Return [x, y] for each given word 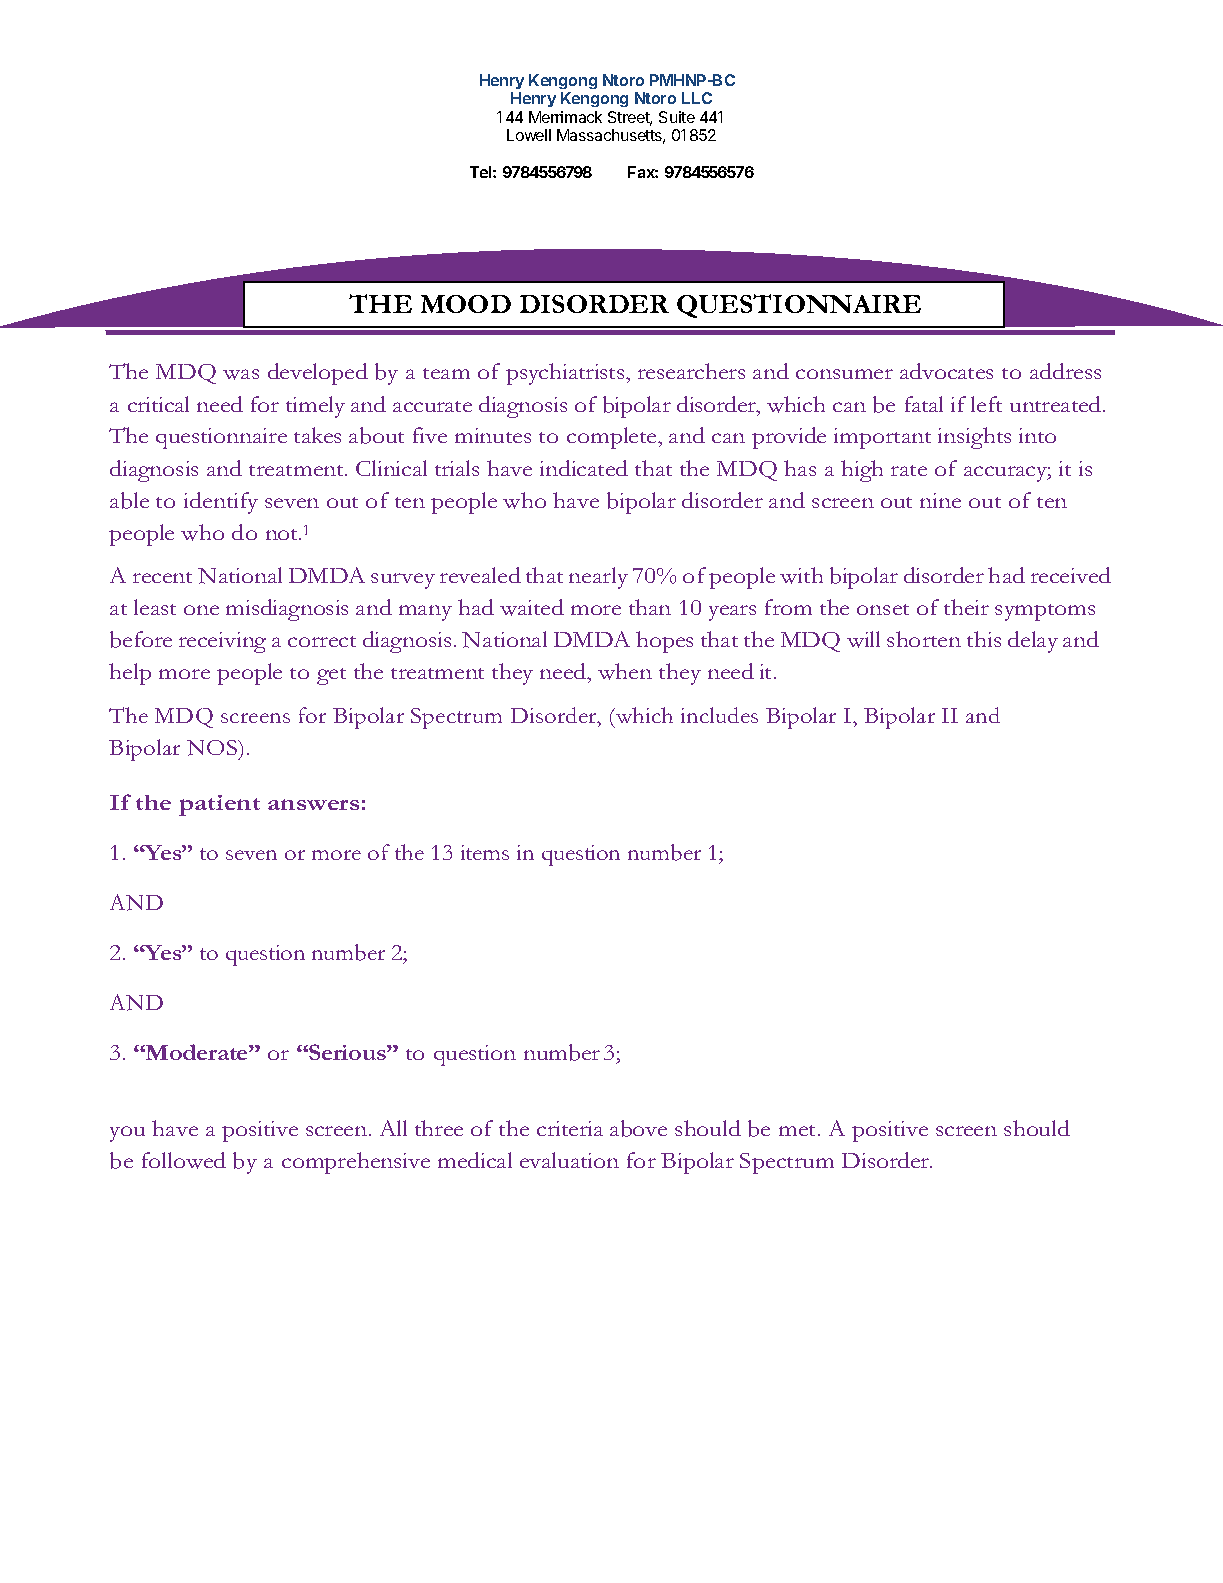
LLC [697, 98]
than [650, 607]
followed [184, 1160]
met [799, 1130]
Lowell [529, 135]
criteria [570, 1128]
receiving [222, 642]
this [984, 639]
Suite [677, 117]
